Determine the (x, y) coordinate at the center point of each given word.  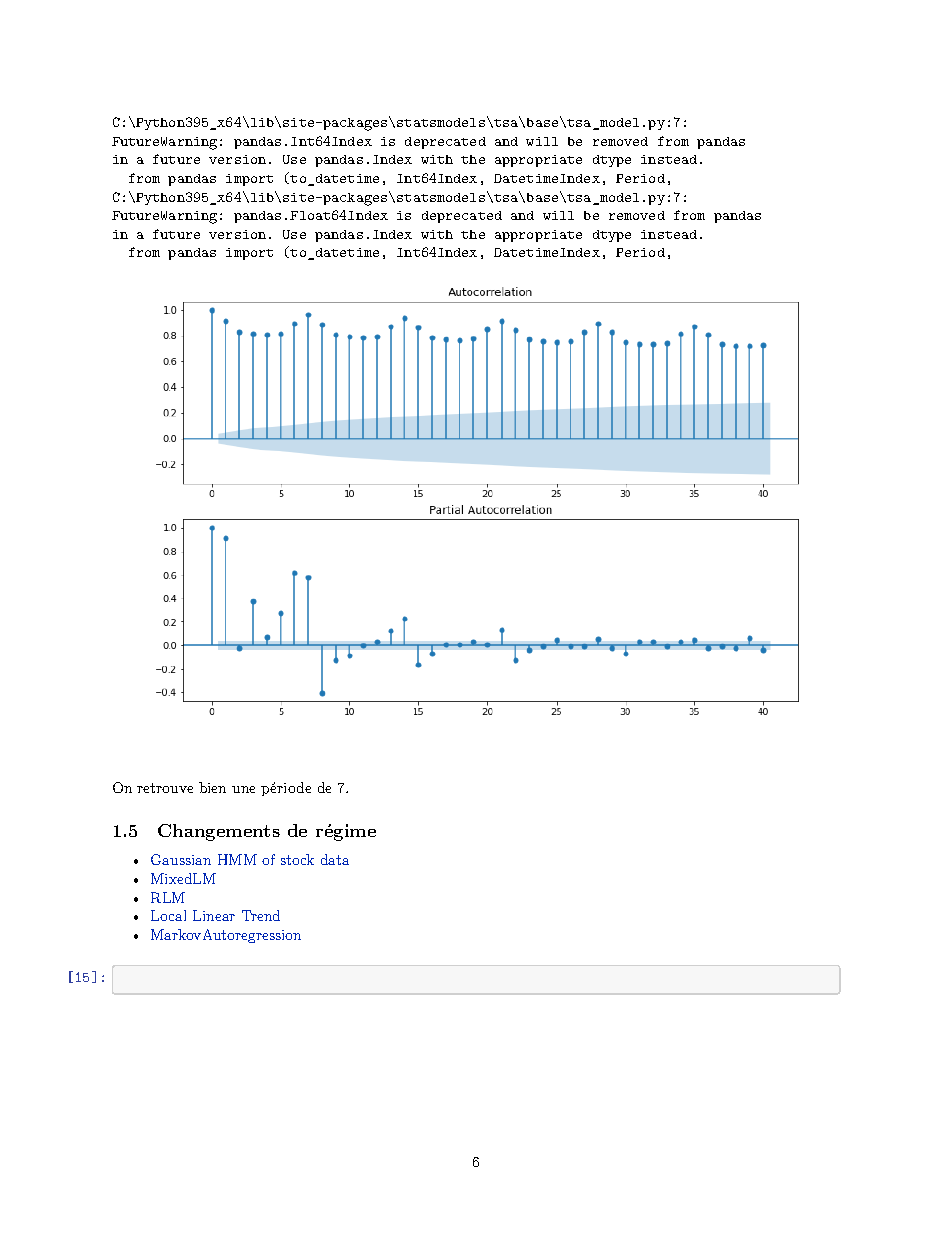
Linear (214, 915)
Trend (261, 915)
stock (297, 859)
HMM (237, 859)
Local (168, 915)
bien (212, 787)
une (243, 789)
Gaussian (181, 859)
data (335, 859)
